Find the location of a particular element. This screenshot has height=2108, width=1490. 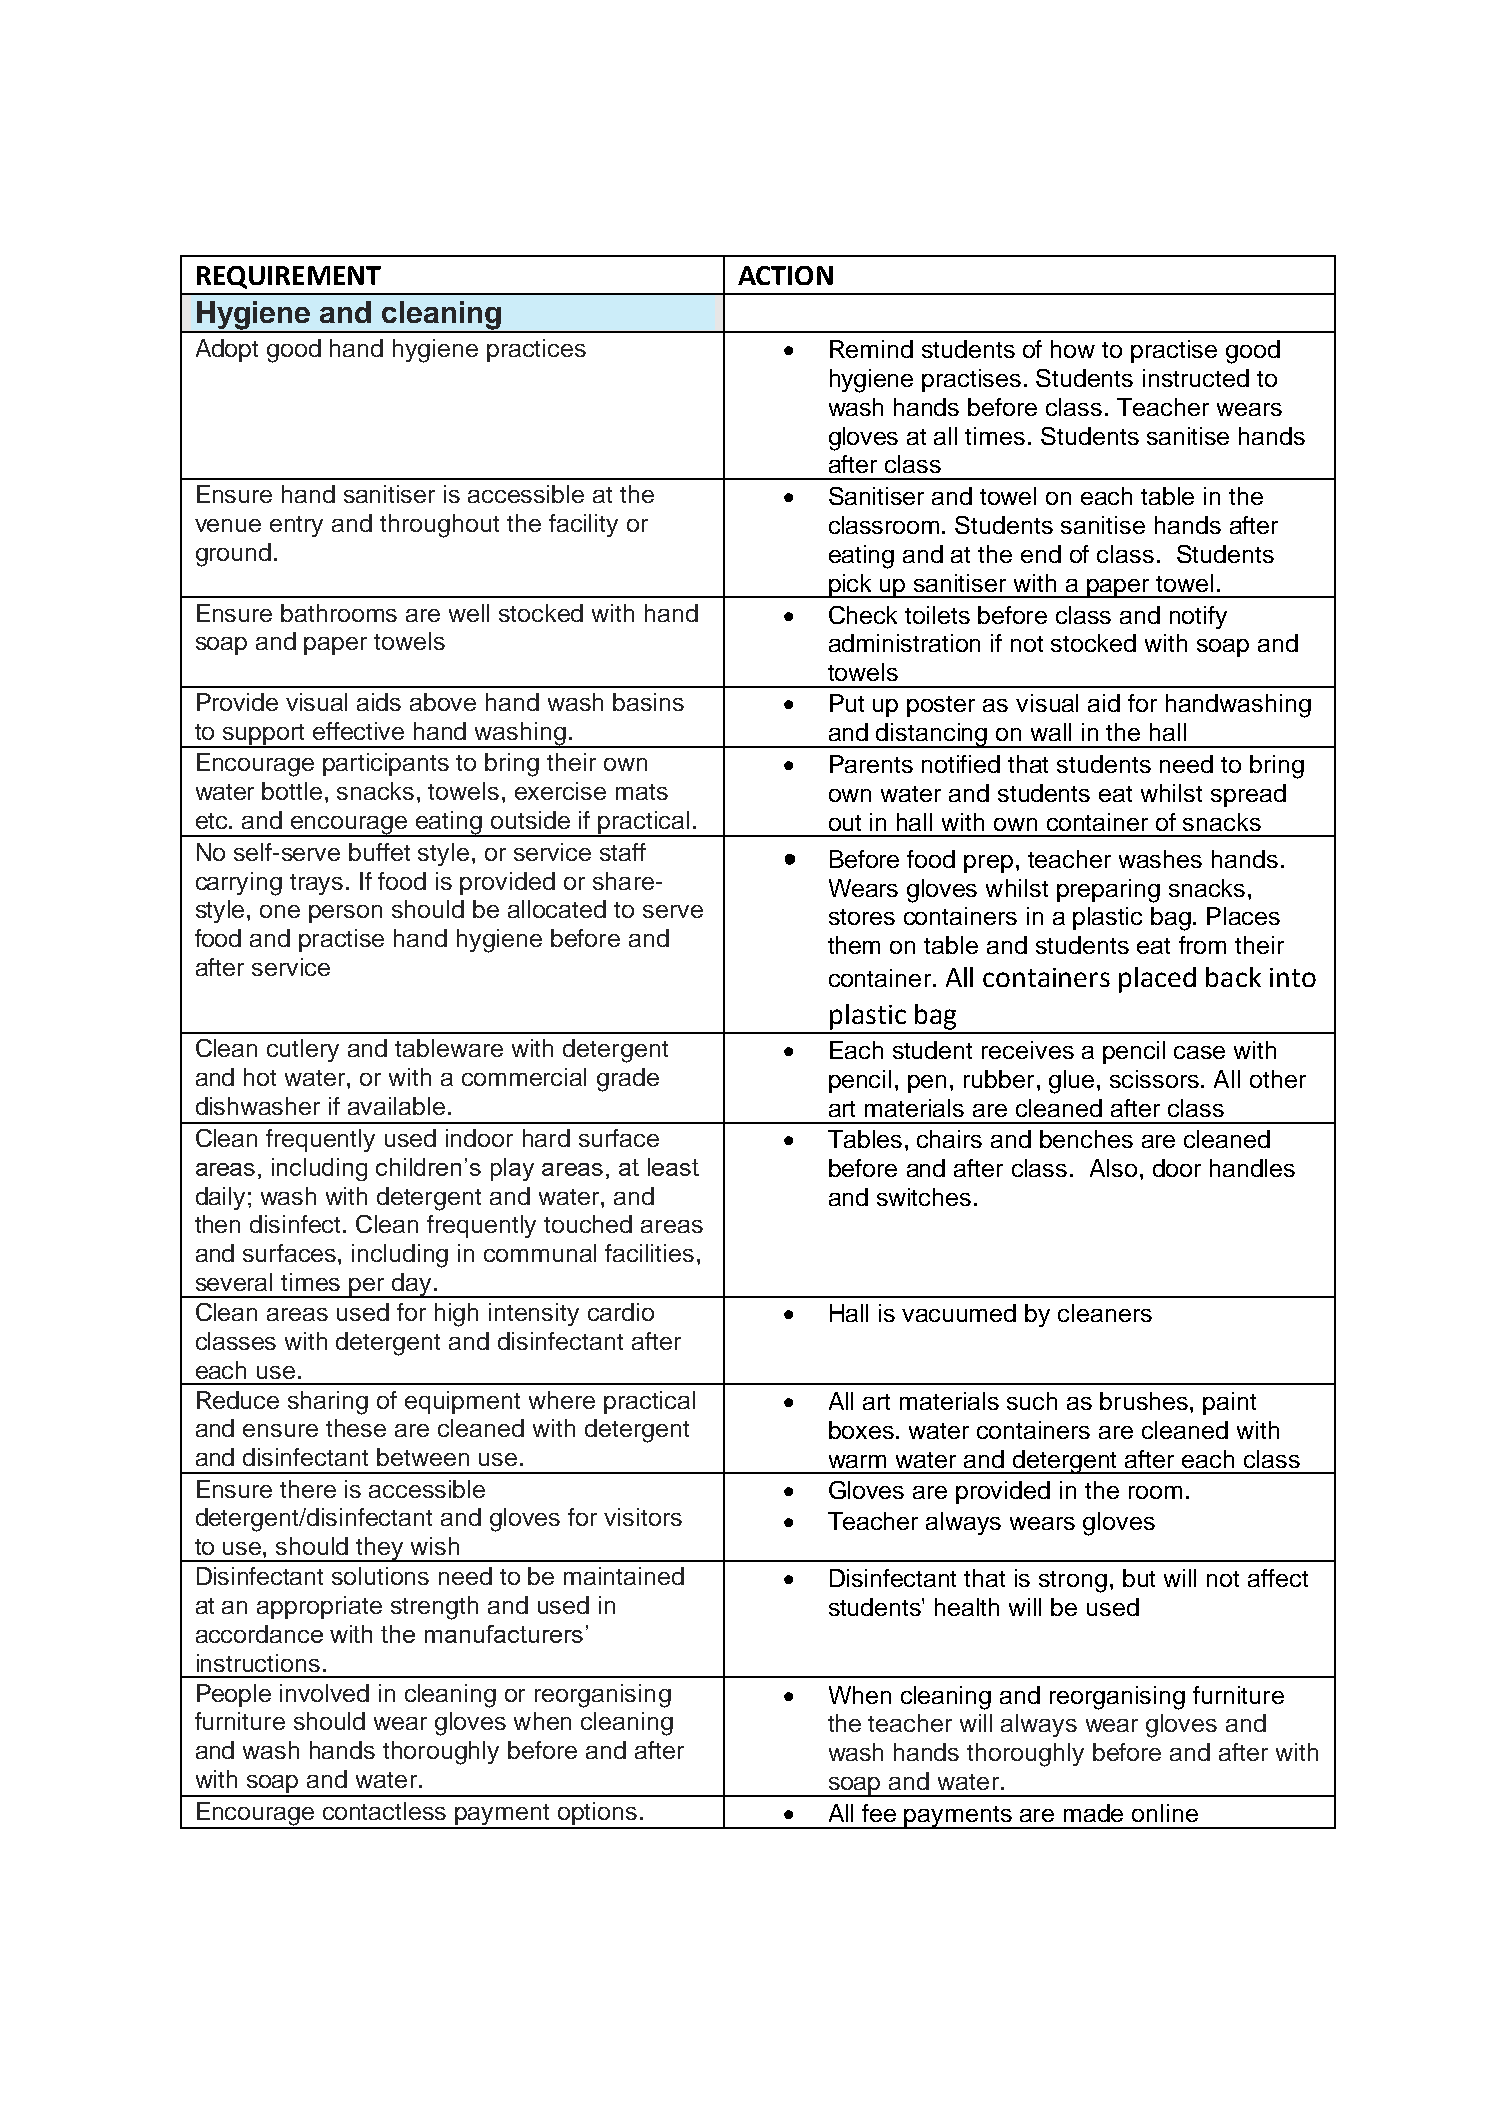

least is located at coordinates (673, 1167).
